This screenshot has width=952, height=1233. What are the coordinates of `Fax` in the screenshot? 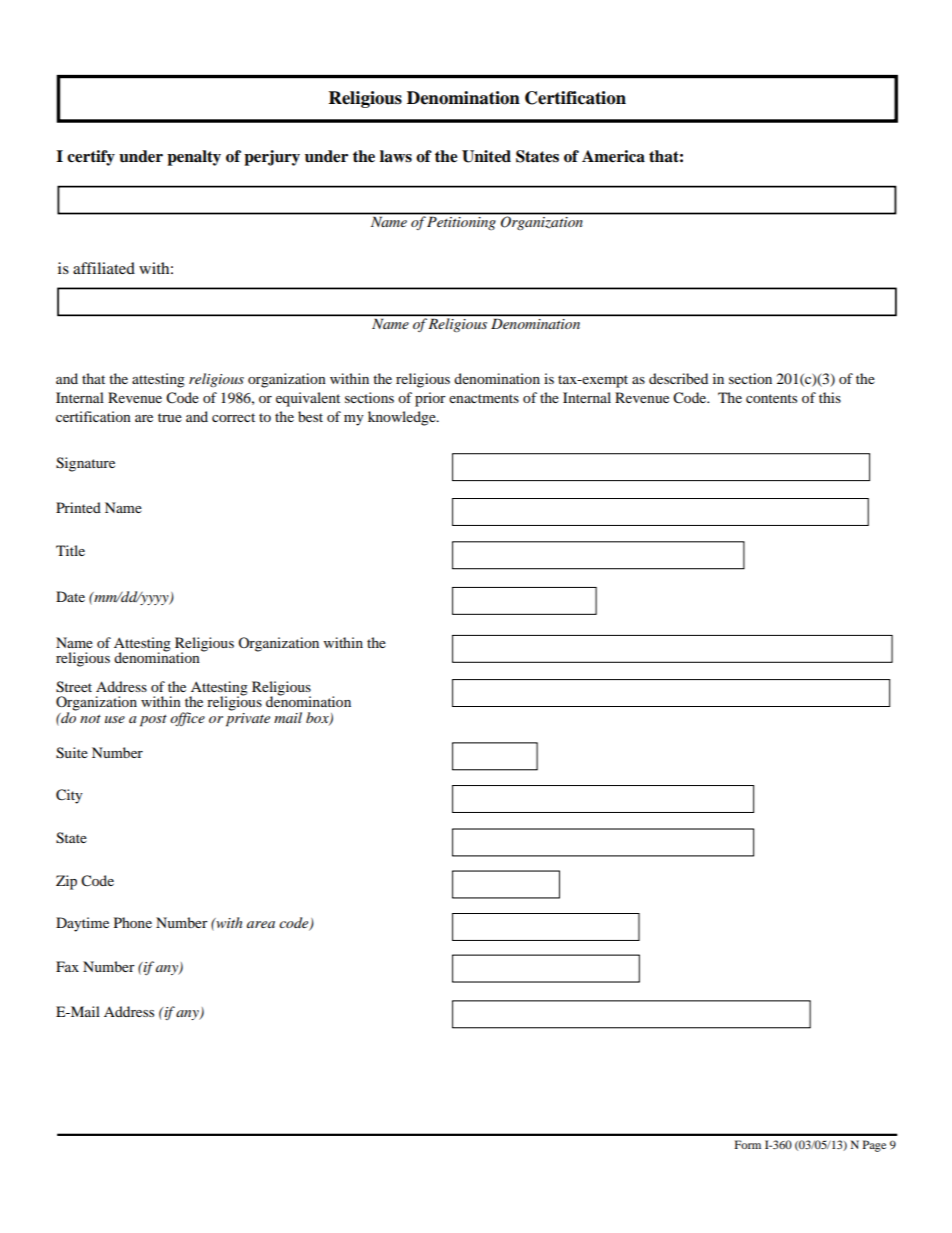 It's located at (67, 966).
